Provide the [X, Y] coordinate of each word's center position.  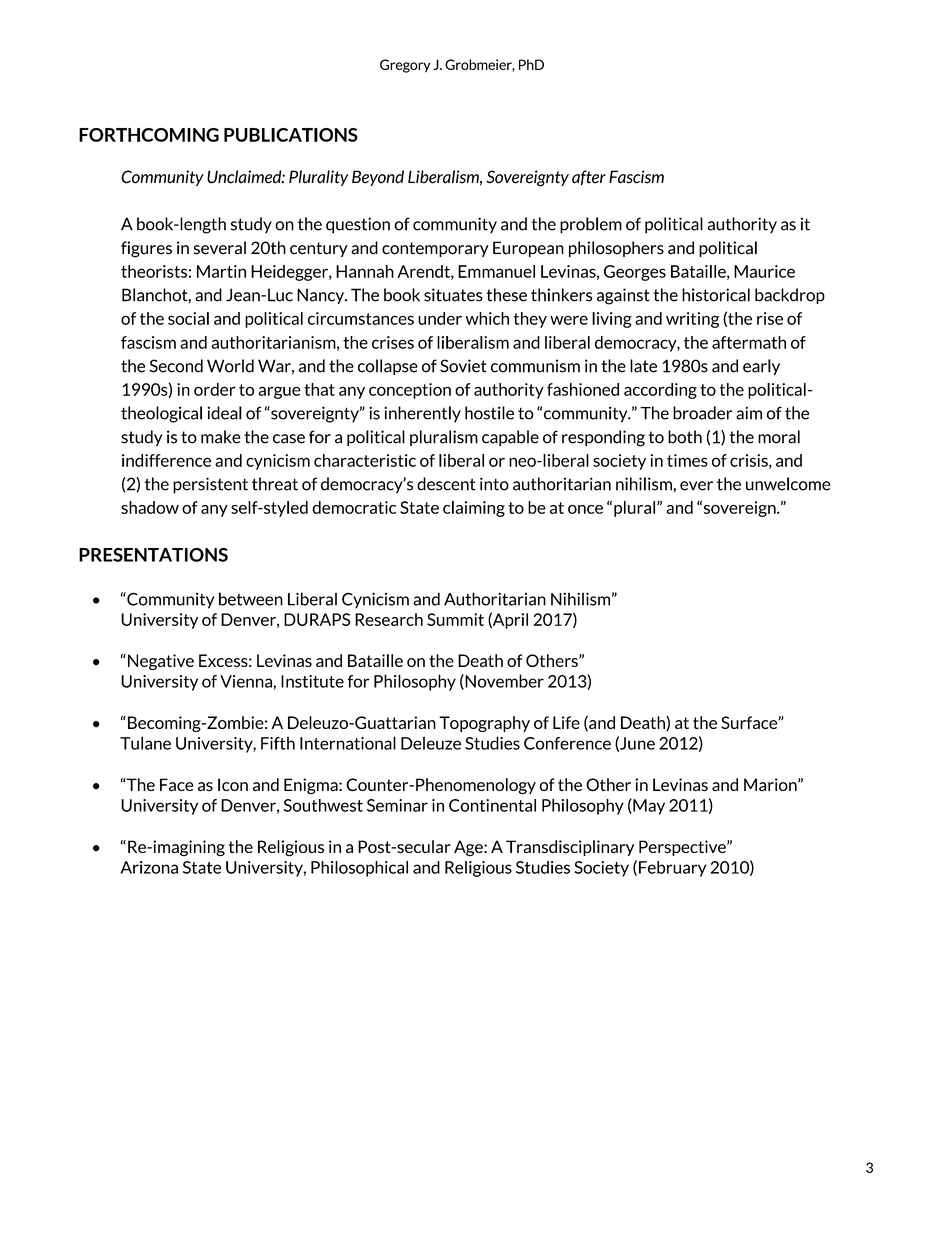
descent [446, 484]
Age [469, 848]
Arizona [149, 867]
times [687, 460]
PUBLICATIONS [291, 135]
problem [591, 225]
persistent [210, 485]
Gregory [405, 66]
